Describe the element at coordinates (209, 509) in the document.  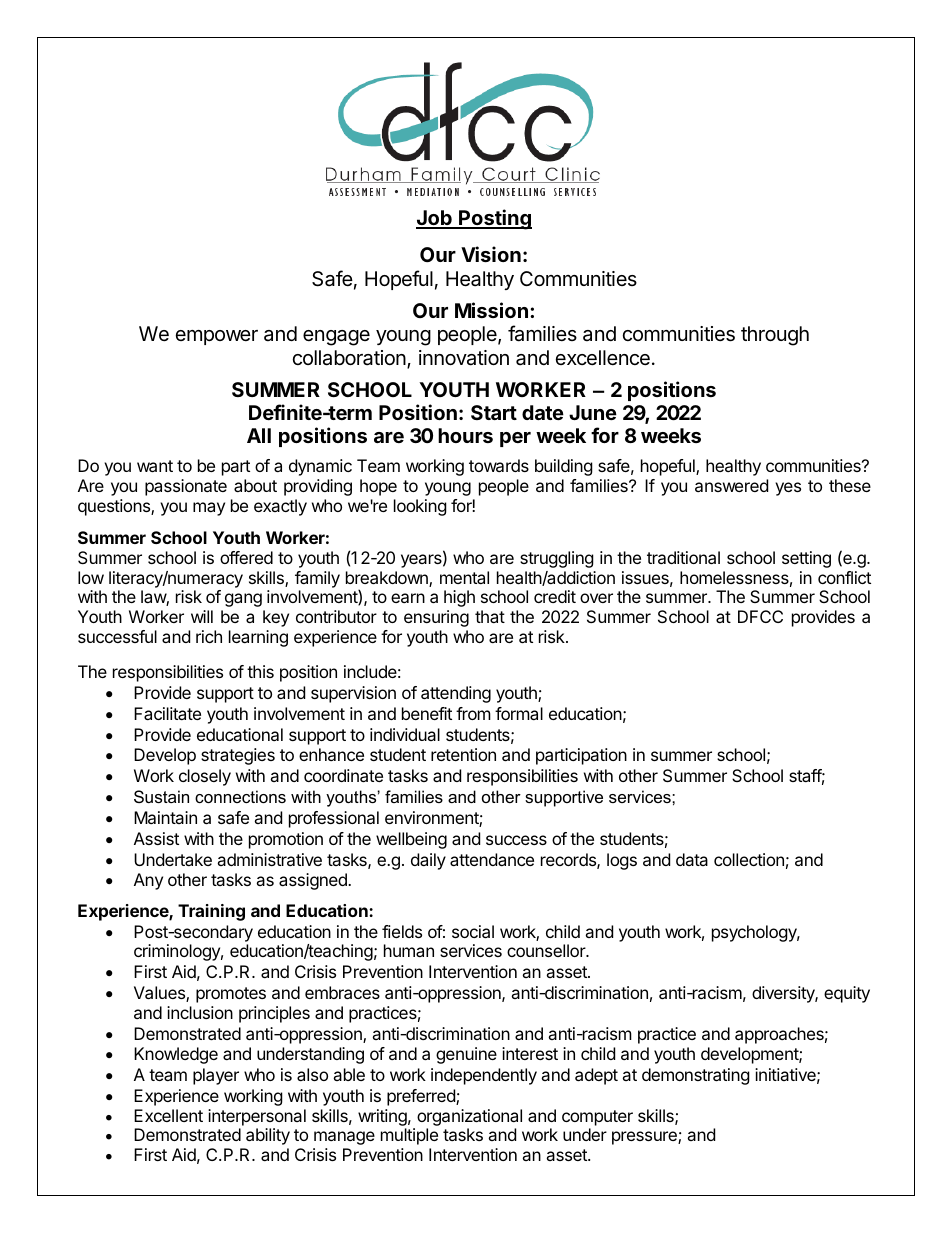
I see `may` at that location.
